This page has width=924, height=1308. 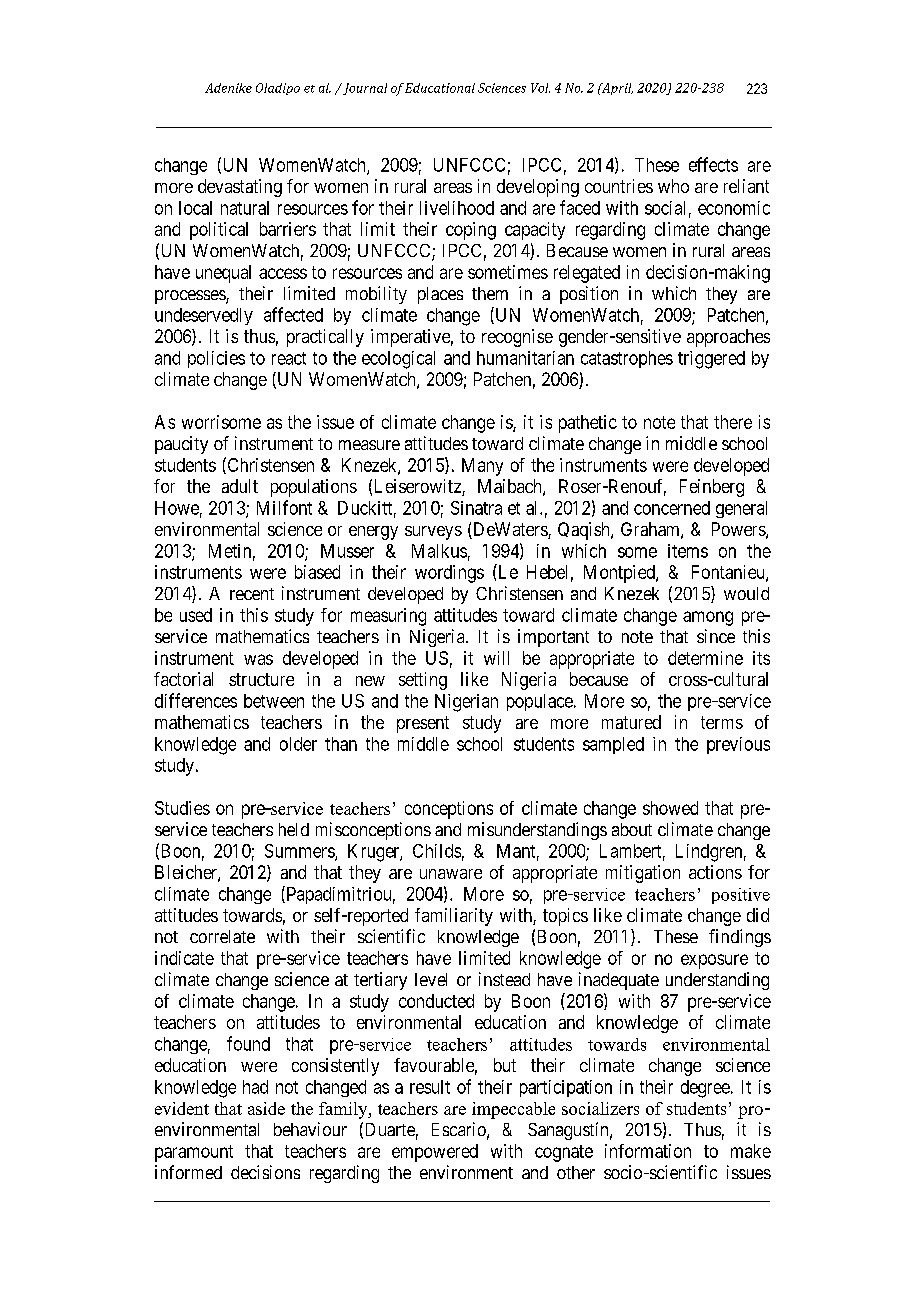 I want to click on Vol, so click(x=540, y=88).
